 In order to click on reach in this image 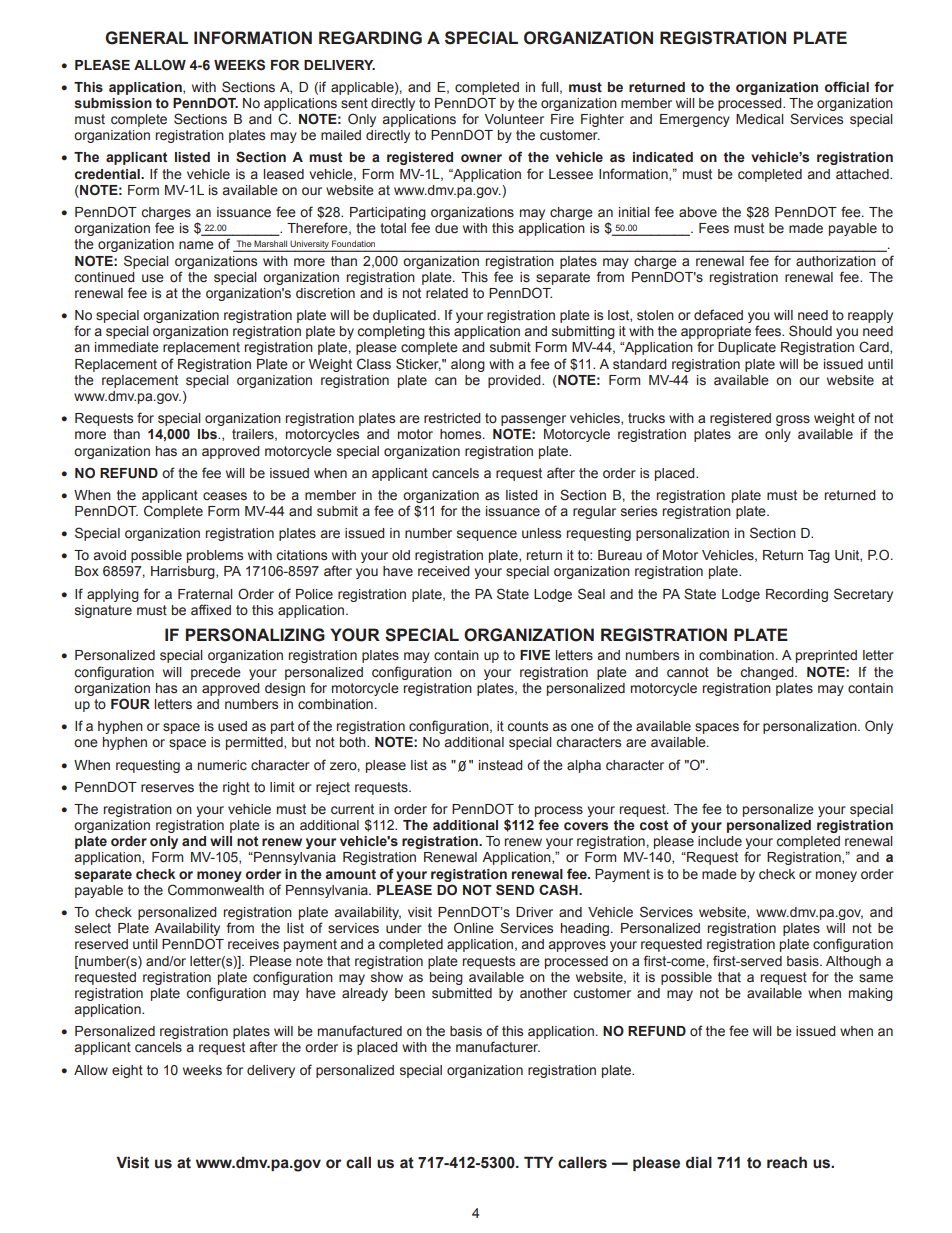, I will do `click(787, 1162)`.
